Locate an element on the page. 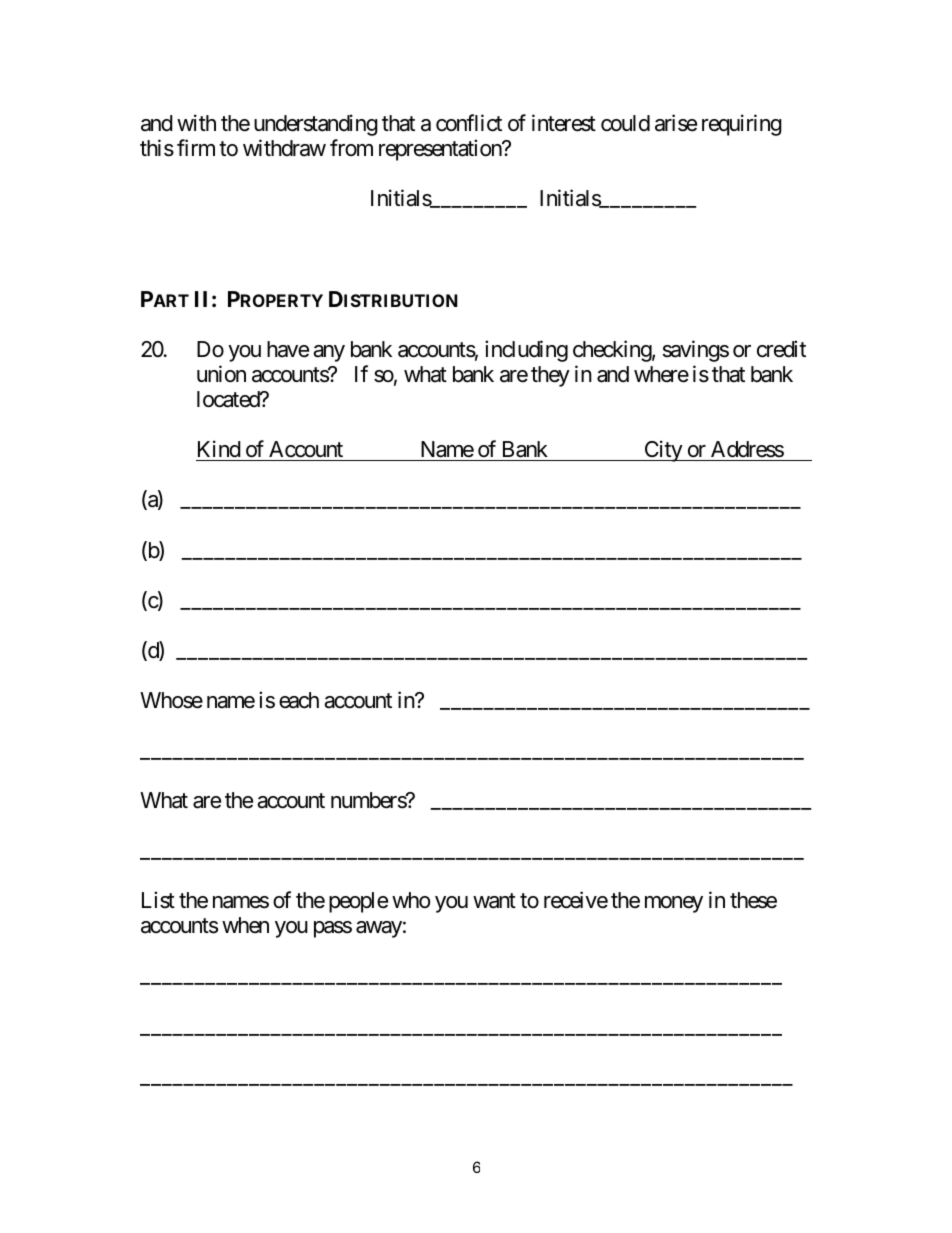 This page has height=1233, width=952. money is located at coordinates (674, 904).
